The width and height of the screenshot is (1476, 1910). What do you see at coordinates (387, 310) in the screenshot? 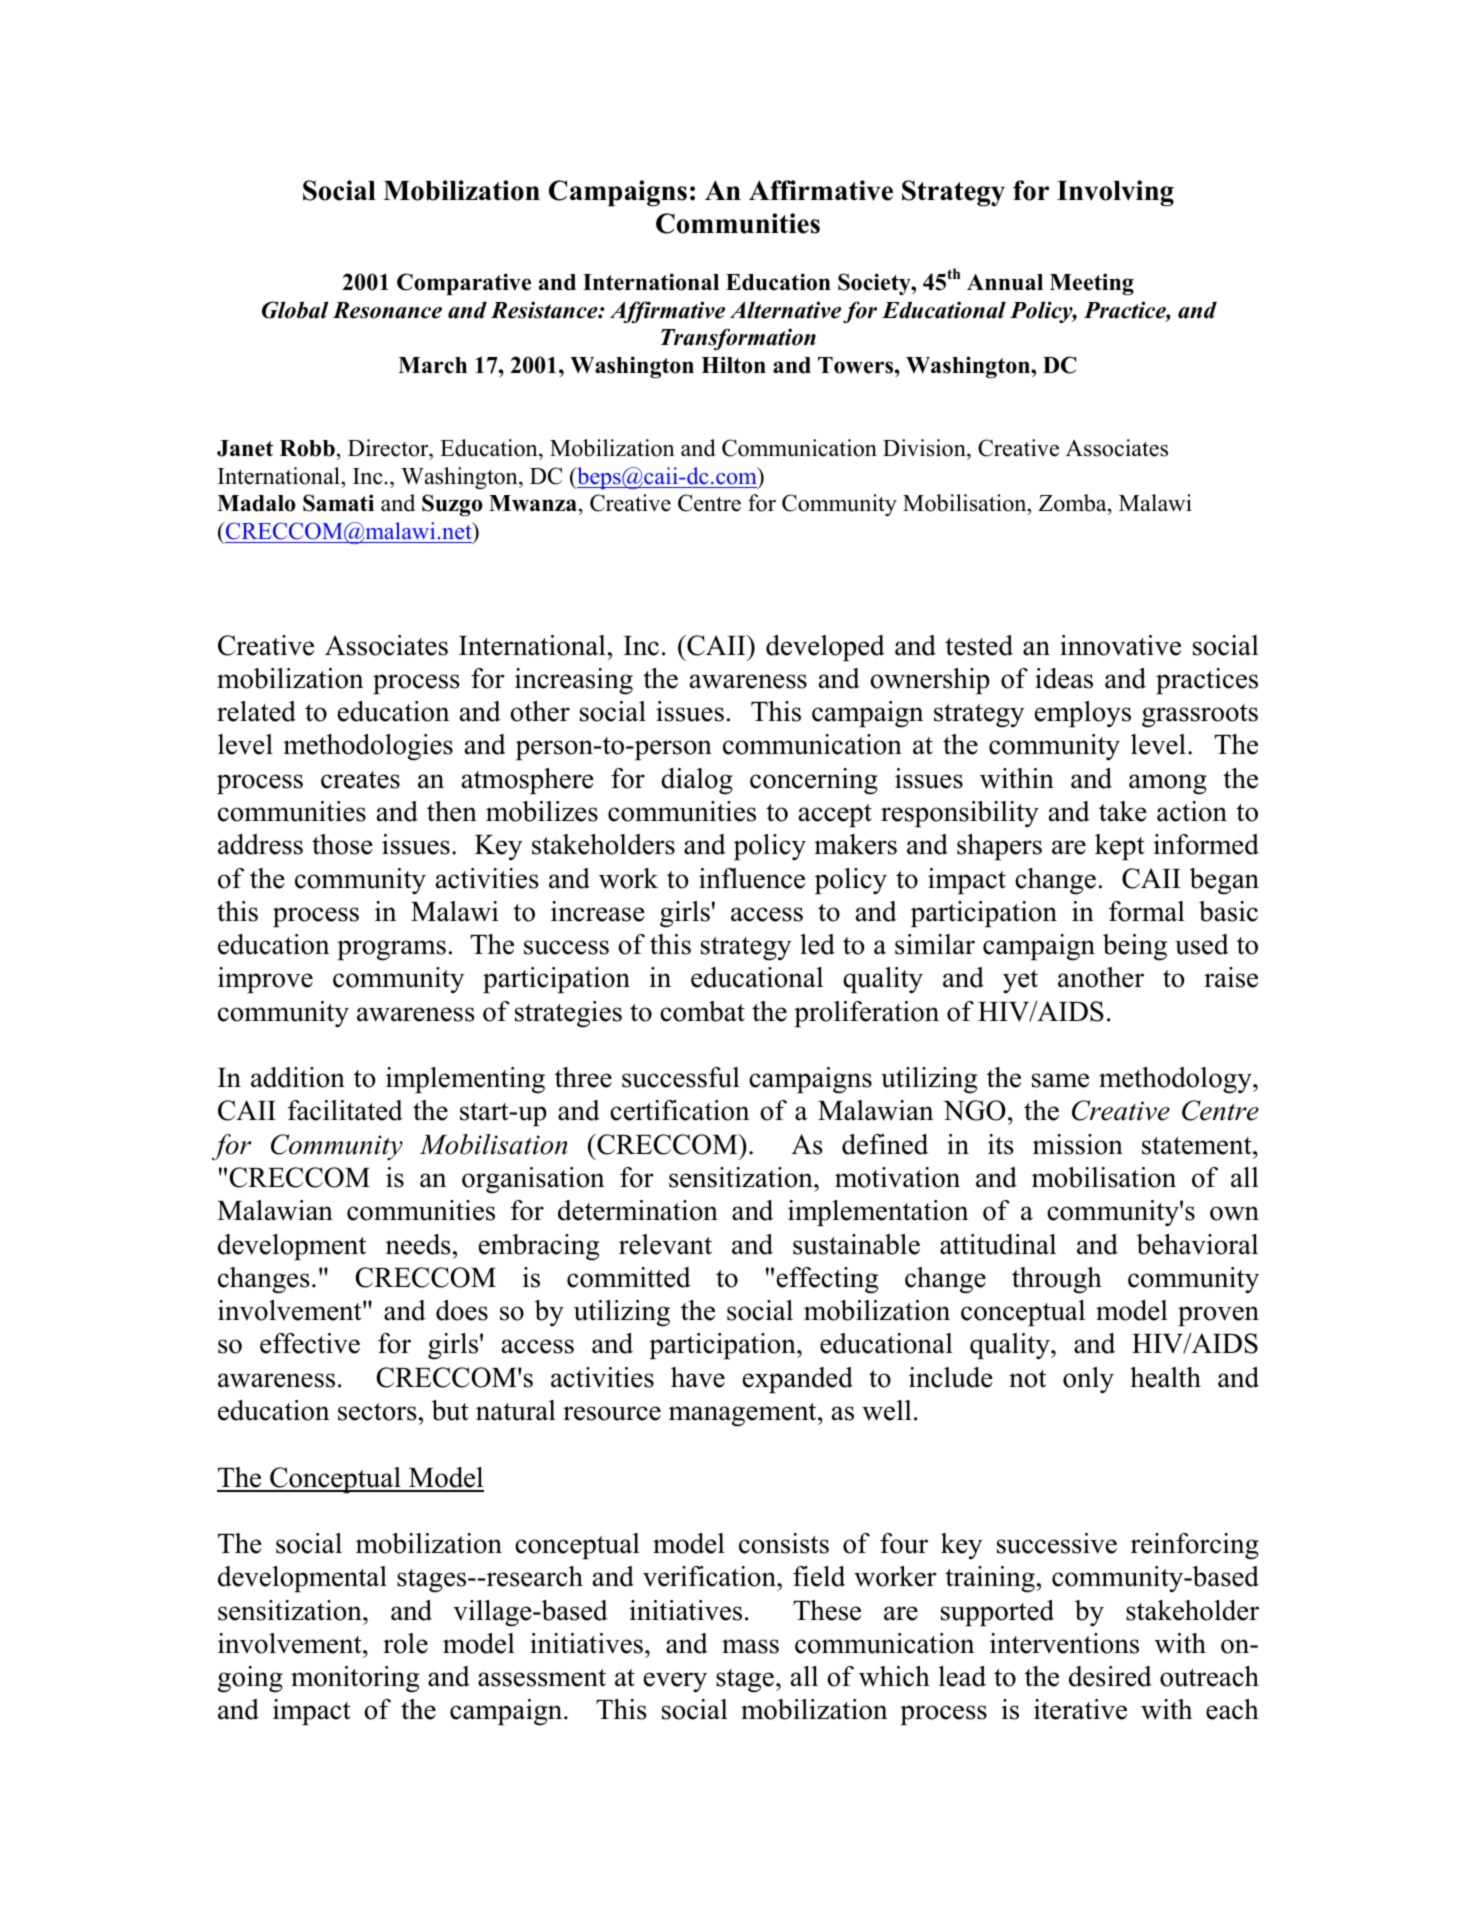
I see `Resonance` at bounding box center [387, 310].
